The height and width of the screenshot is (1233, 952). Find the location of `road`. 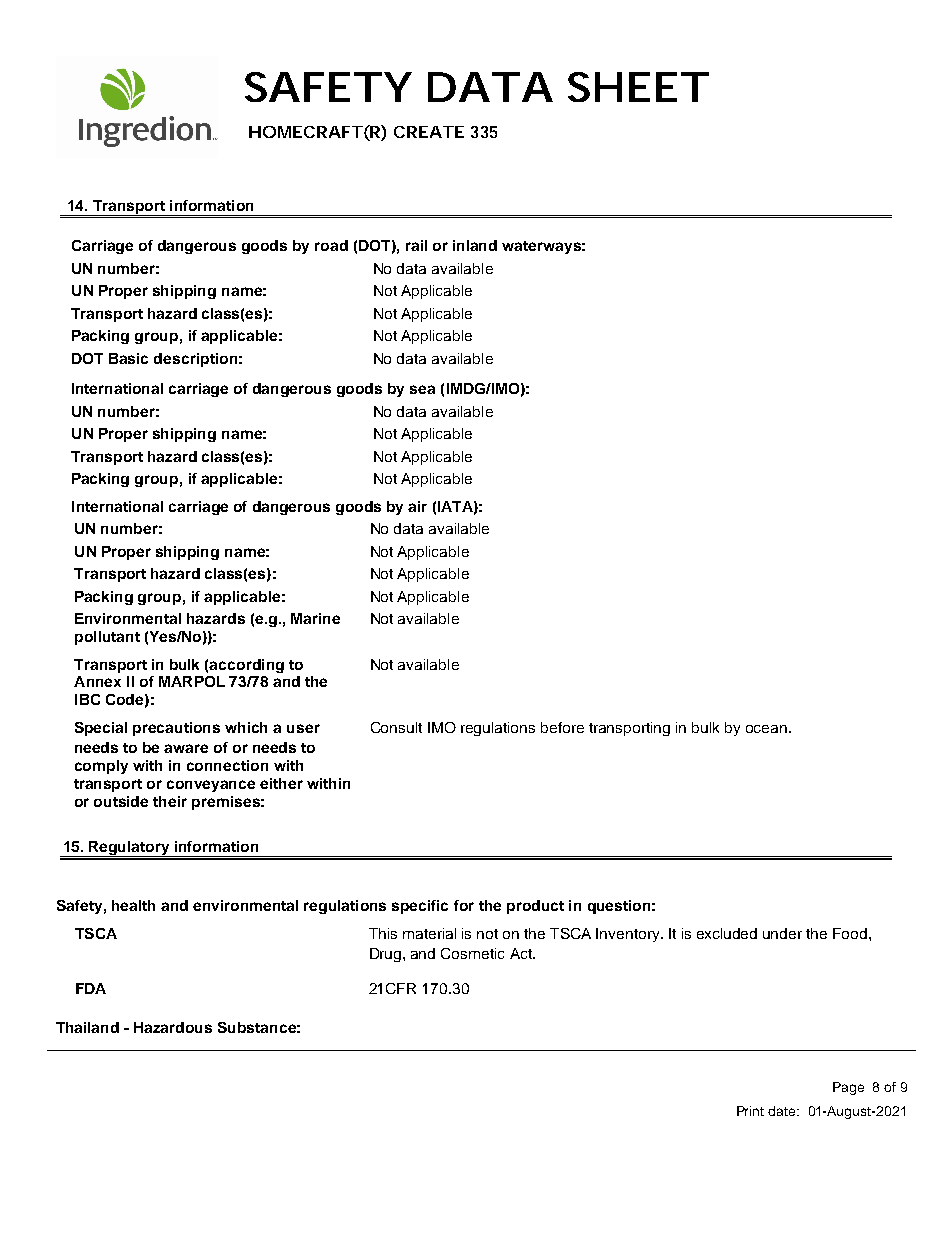

road is located at coordinates (331, 245).
